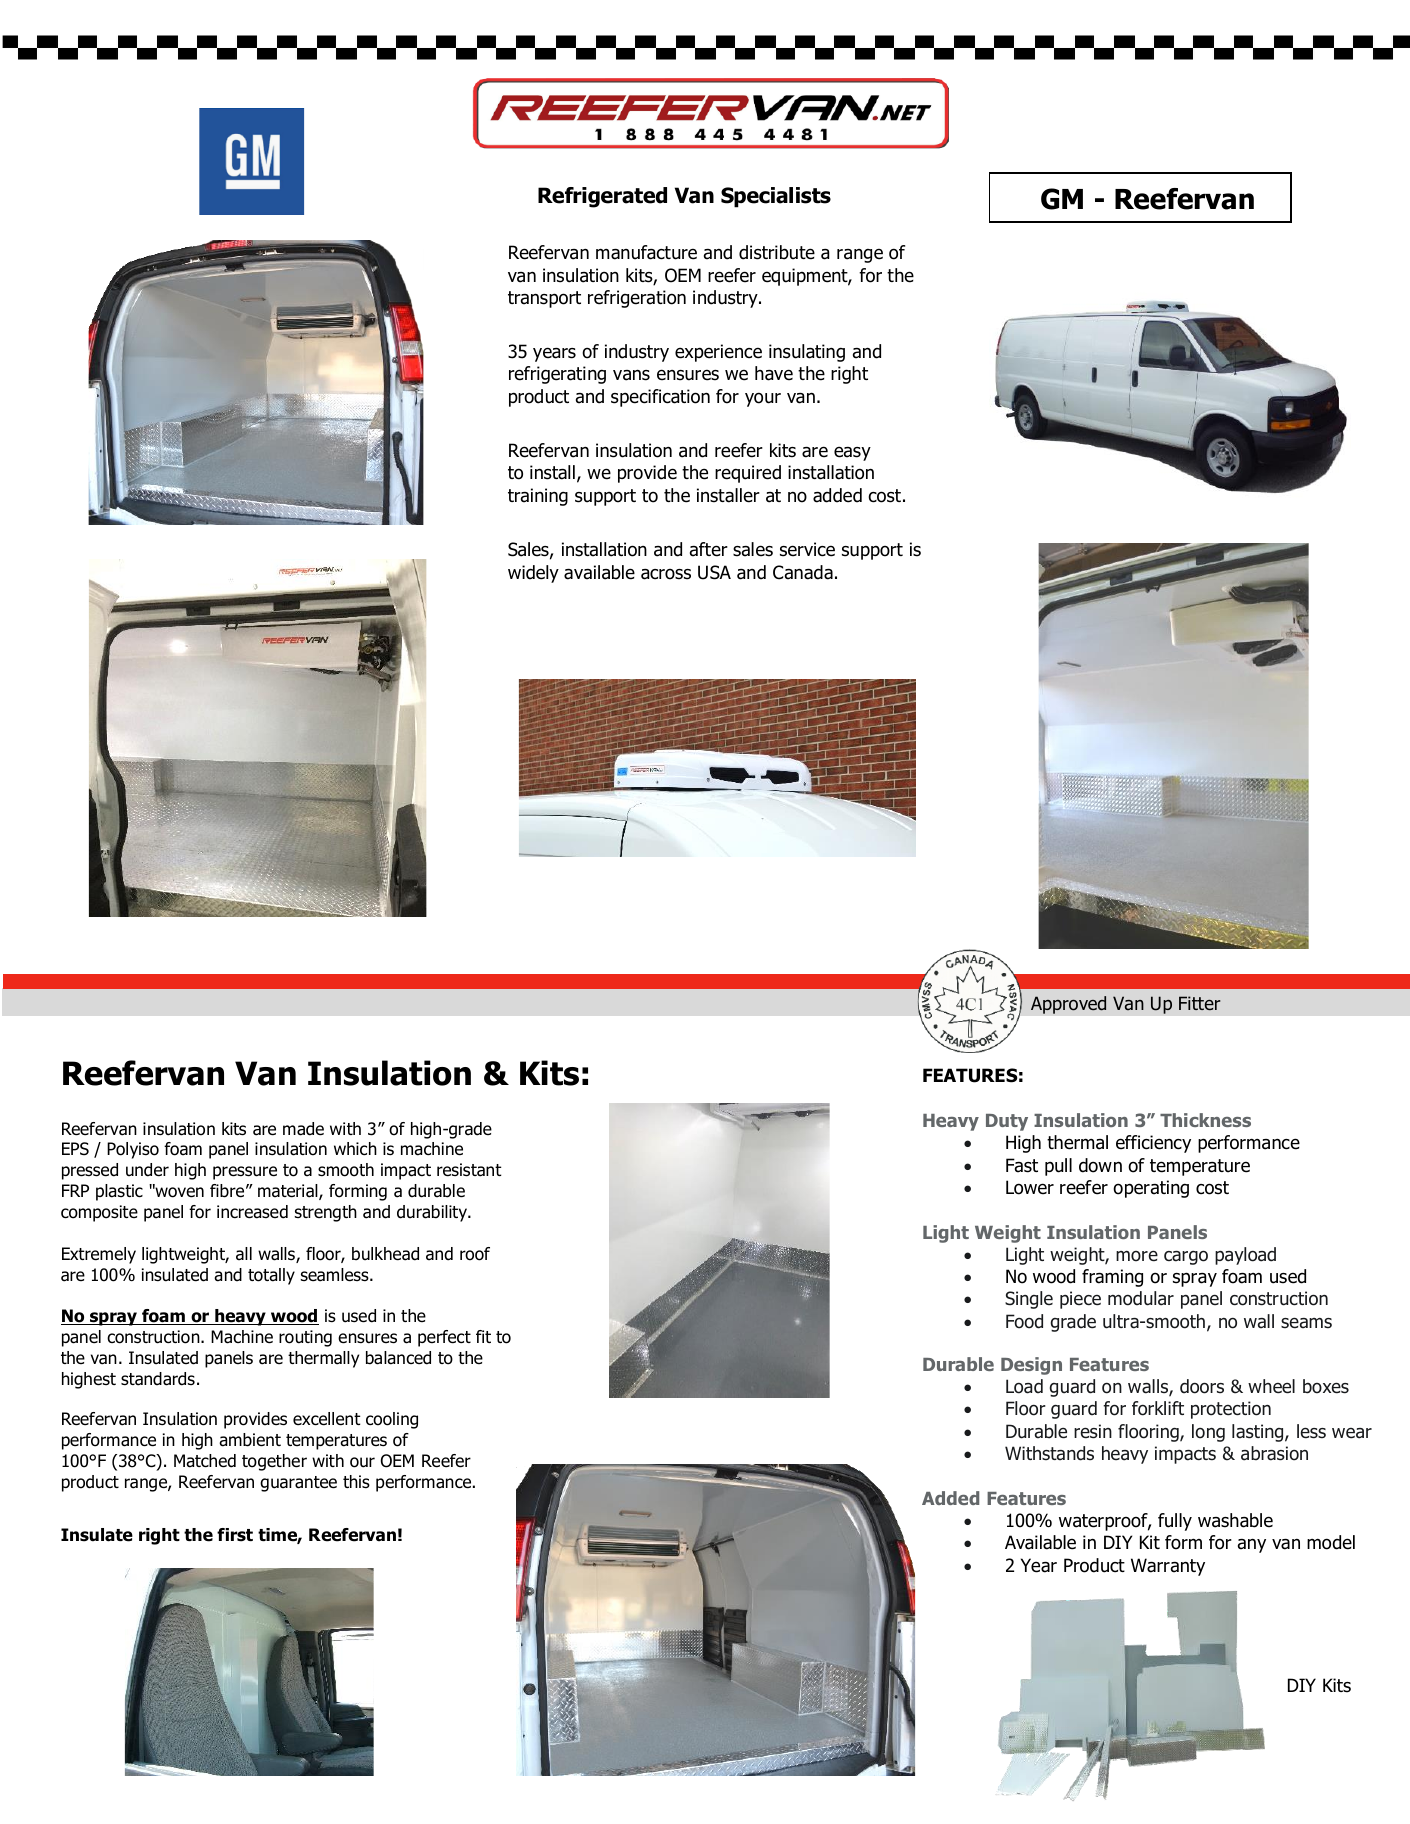 The width and height of the screenshot is (1410, 1824). What do you see at coordinates (356, 1481) in the screenshot?
I see `this` at bounding box center [356, 1481].
